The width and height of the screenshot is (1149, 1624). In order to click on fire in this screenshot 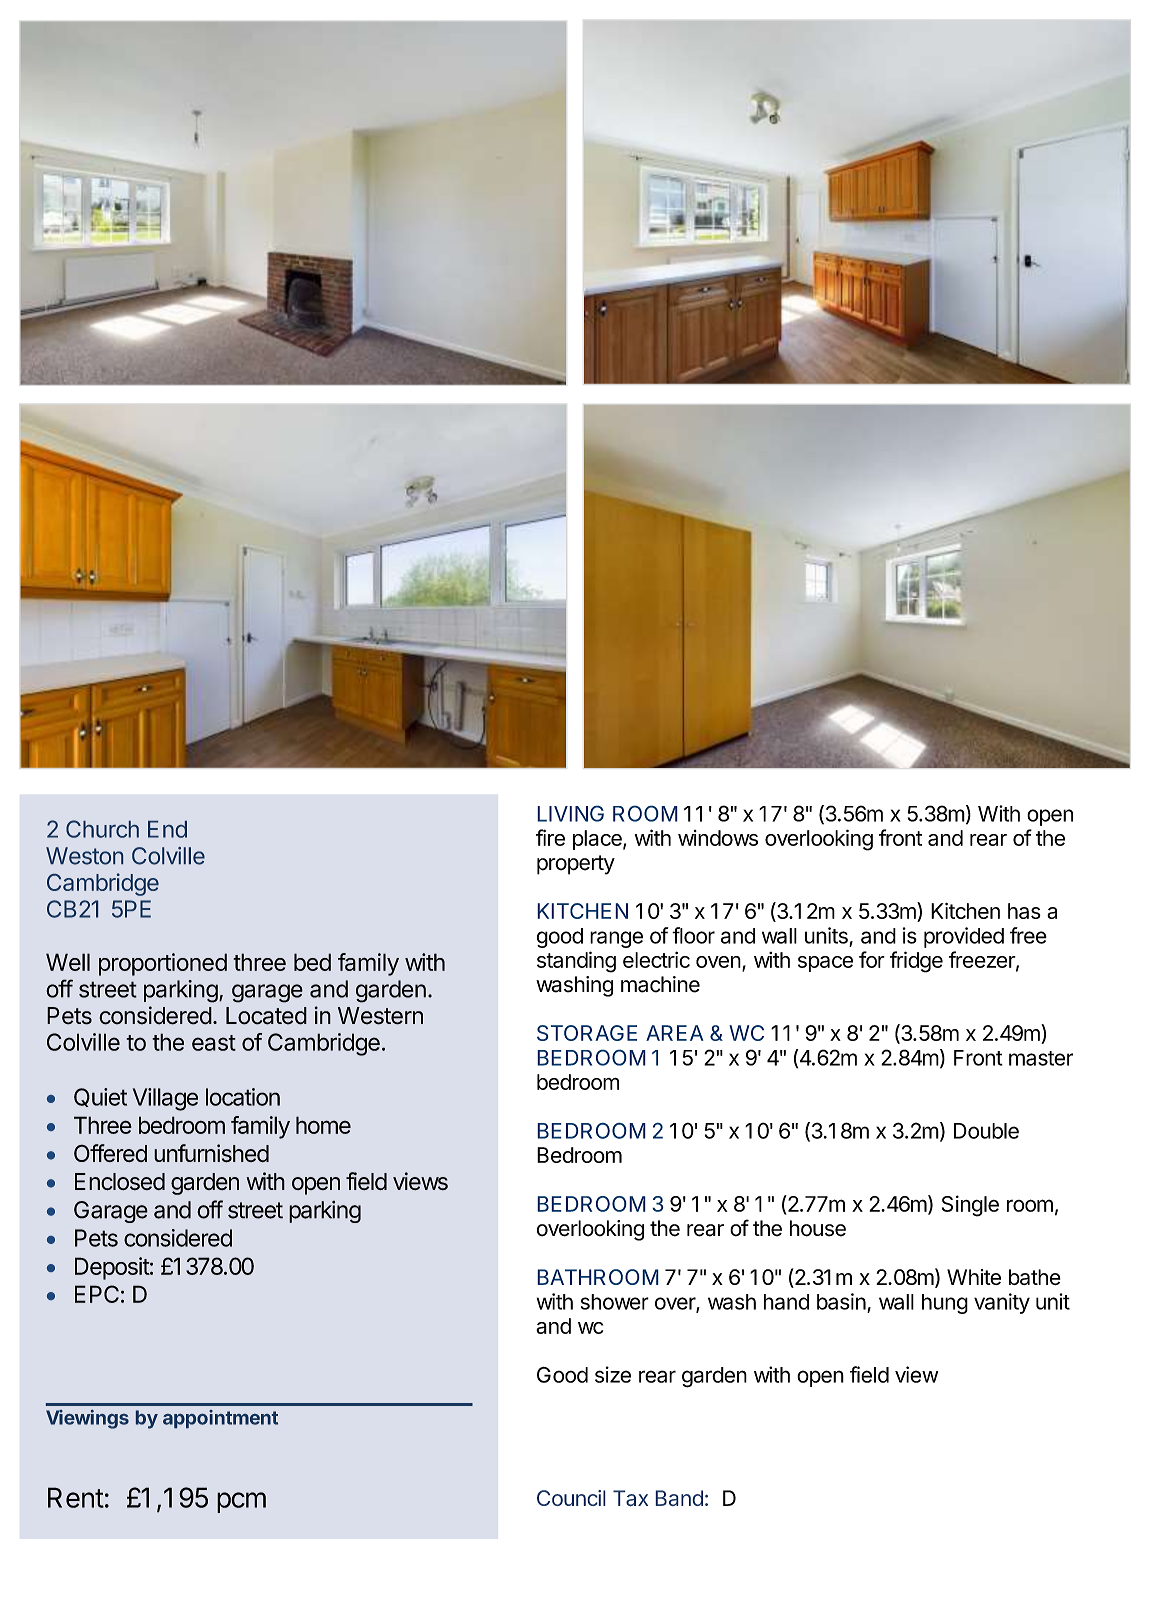, I will do `click(550, 837)`.
